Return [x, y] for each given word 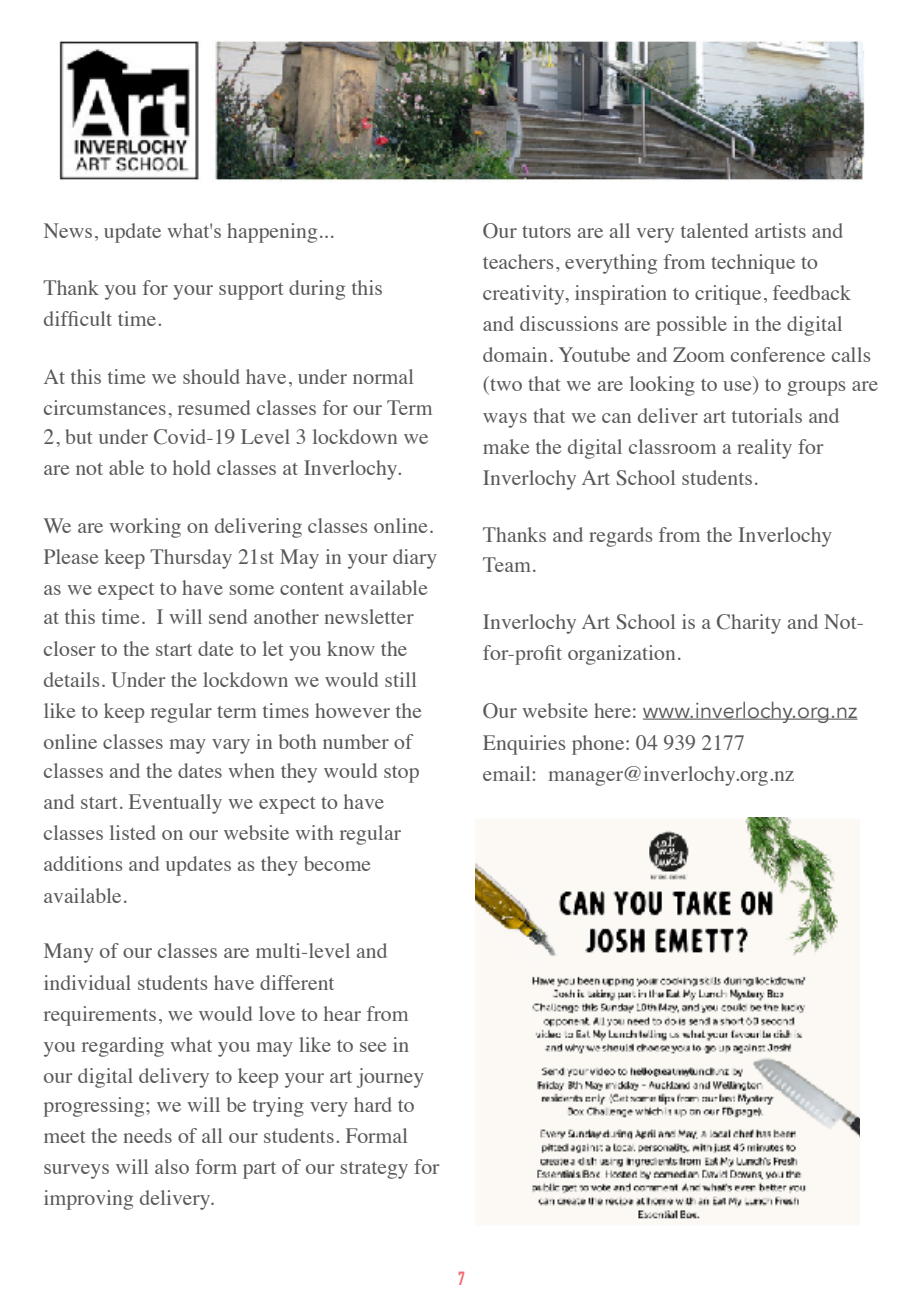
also [172, 1166]
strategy [374, 1170]
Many [69, 953]
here [612, 710]
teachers [518, 261]
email [506, 773]
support [251, 291]
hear [342, 1013]
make [506, 446]
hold [192, 467]
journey [390, 1078]
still [400, 679]
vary [231, 746]
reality [764, 449]
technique [753, 264]
